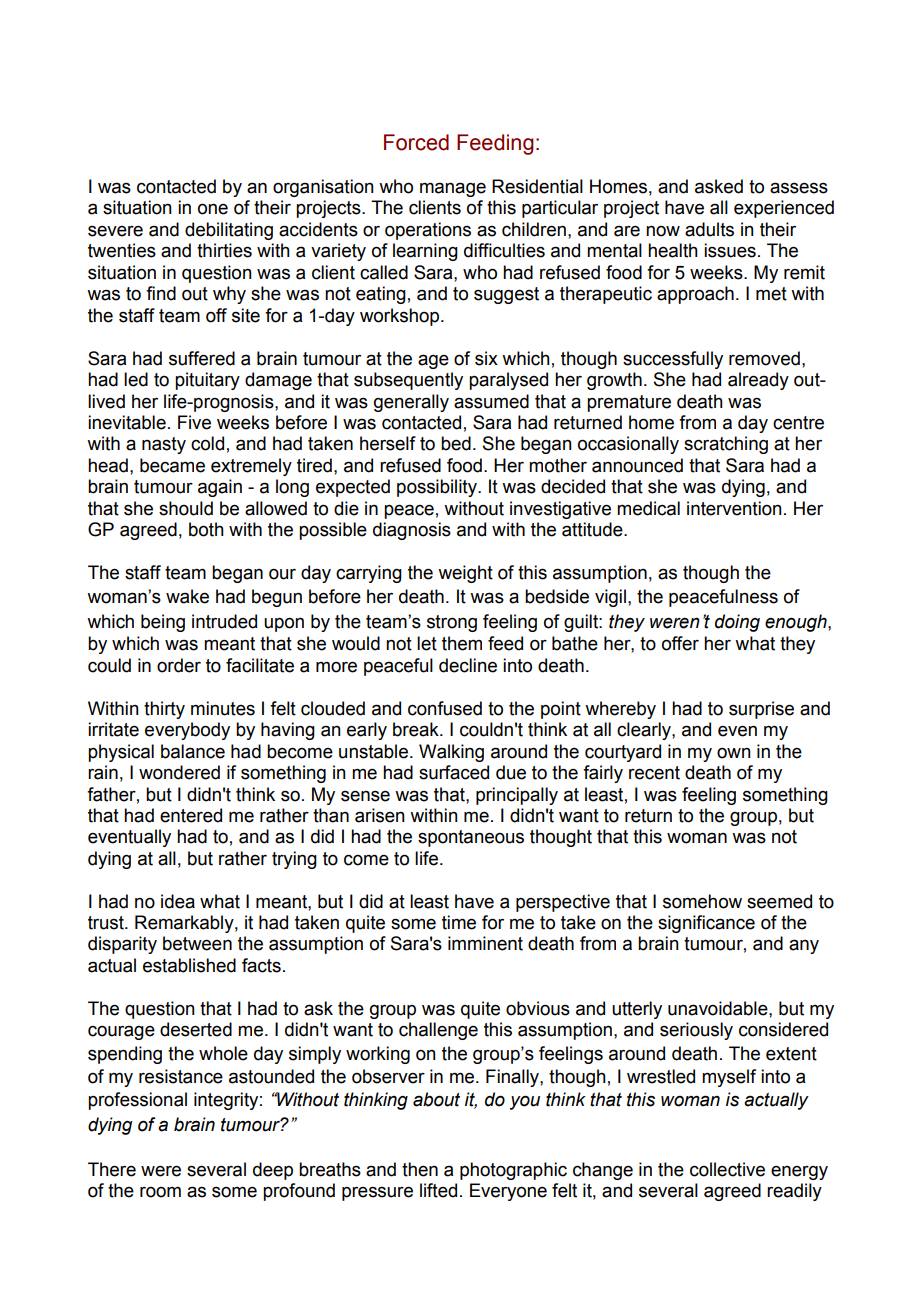 The image size is (924, 1308). Describe the element at coordinates (654, 773) in the page. I see `recent` at that location.
